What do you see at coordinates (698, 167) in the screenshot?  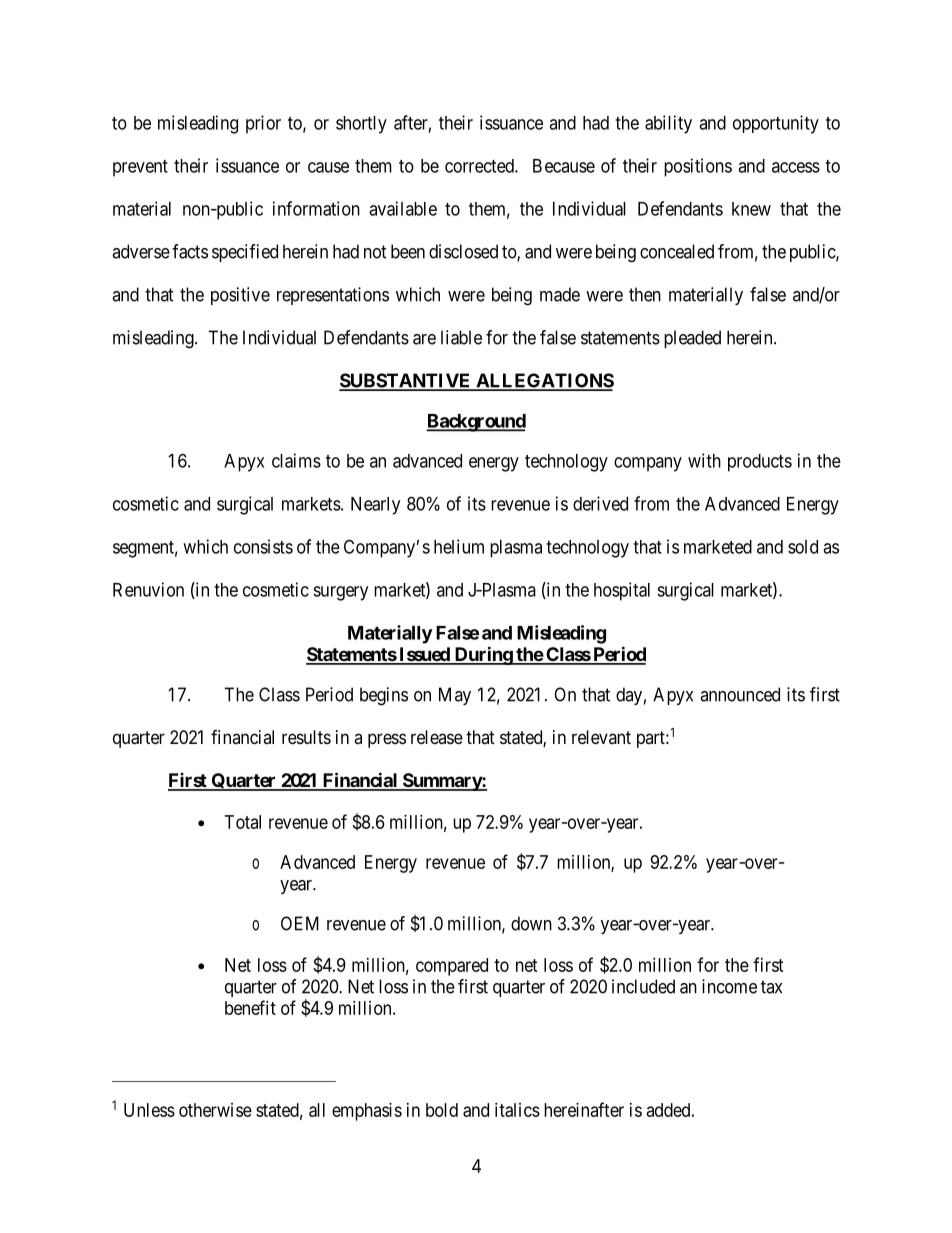 I see `positions` at bounding box center [698, 167].
